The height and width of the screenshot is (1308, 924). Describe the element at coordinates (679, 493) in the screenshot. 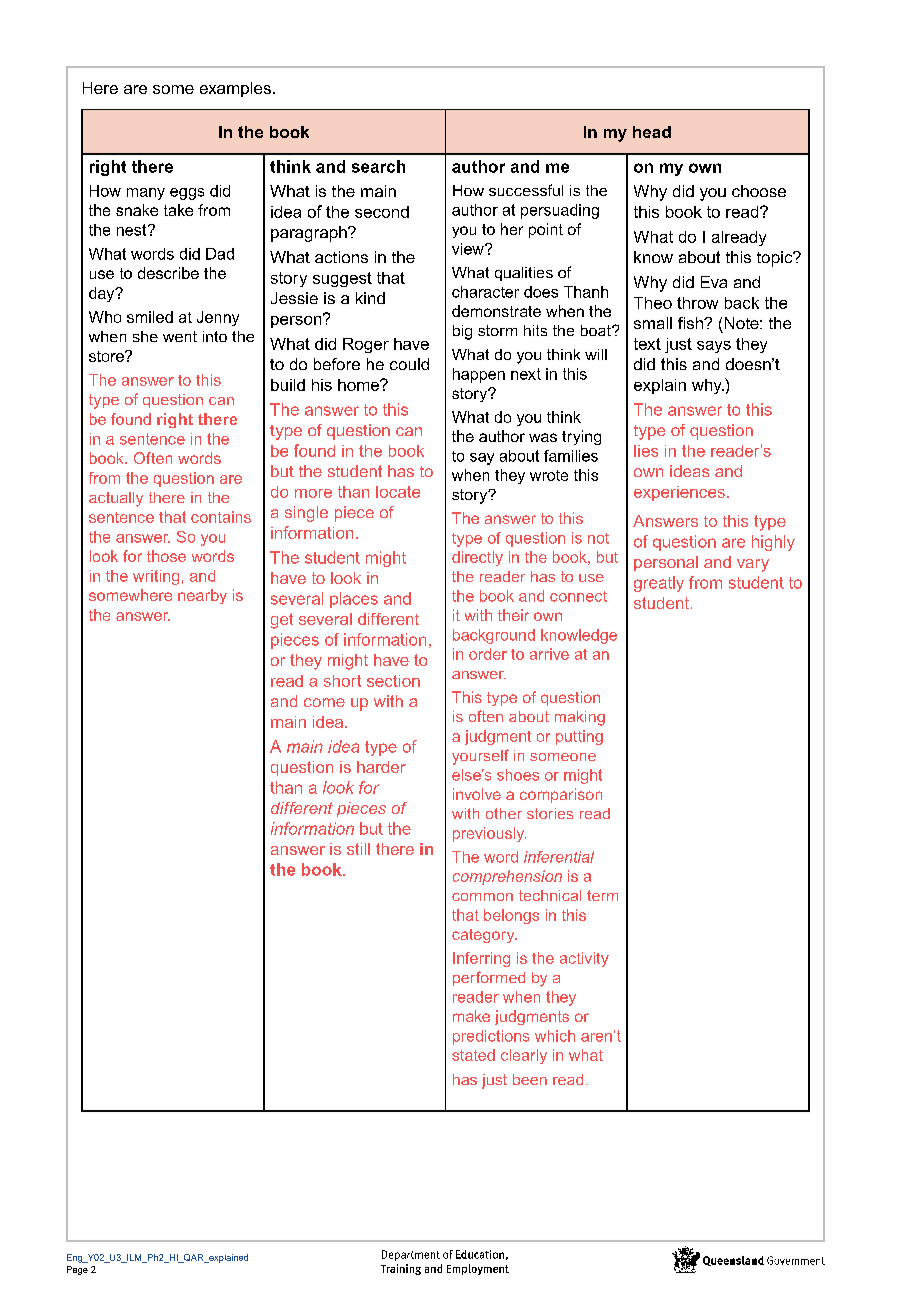

I see `experiences` at that location.
